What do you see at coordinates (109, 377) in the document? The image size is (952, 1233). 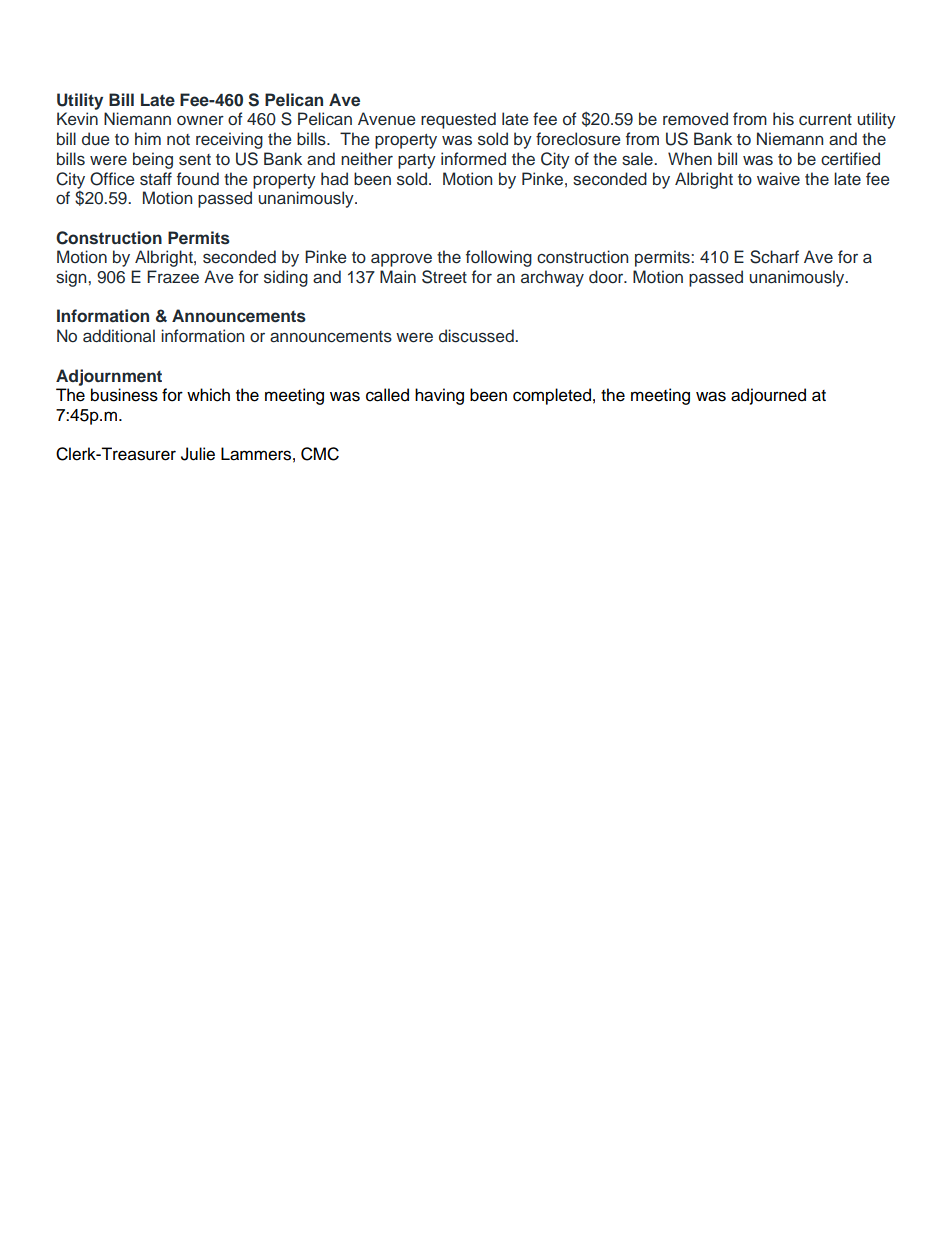 I see `Adjournment` at bounding box center [109, 377].
